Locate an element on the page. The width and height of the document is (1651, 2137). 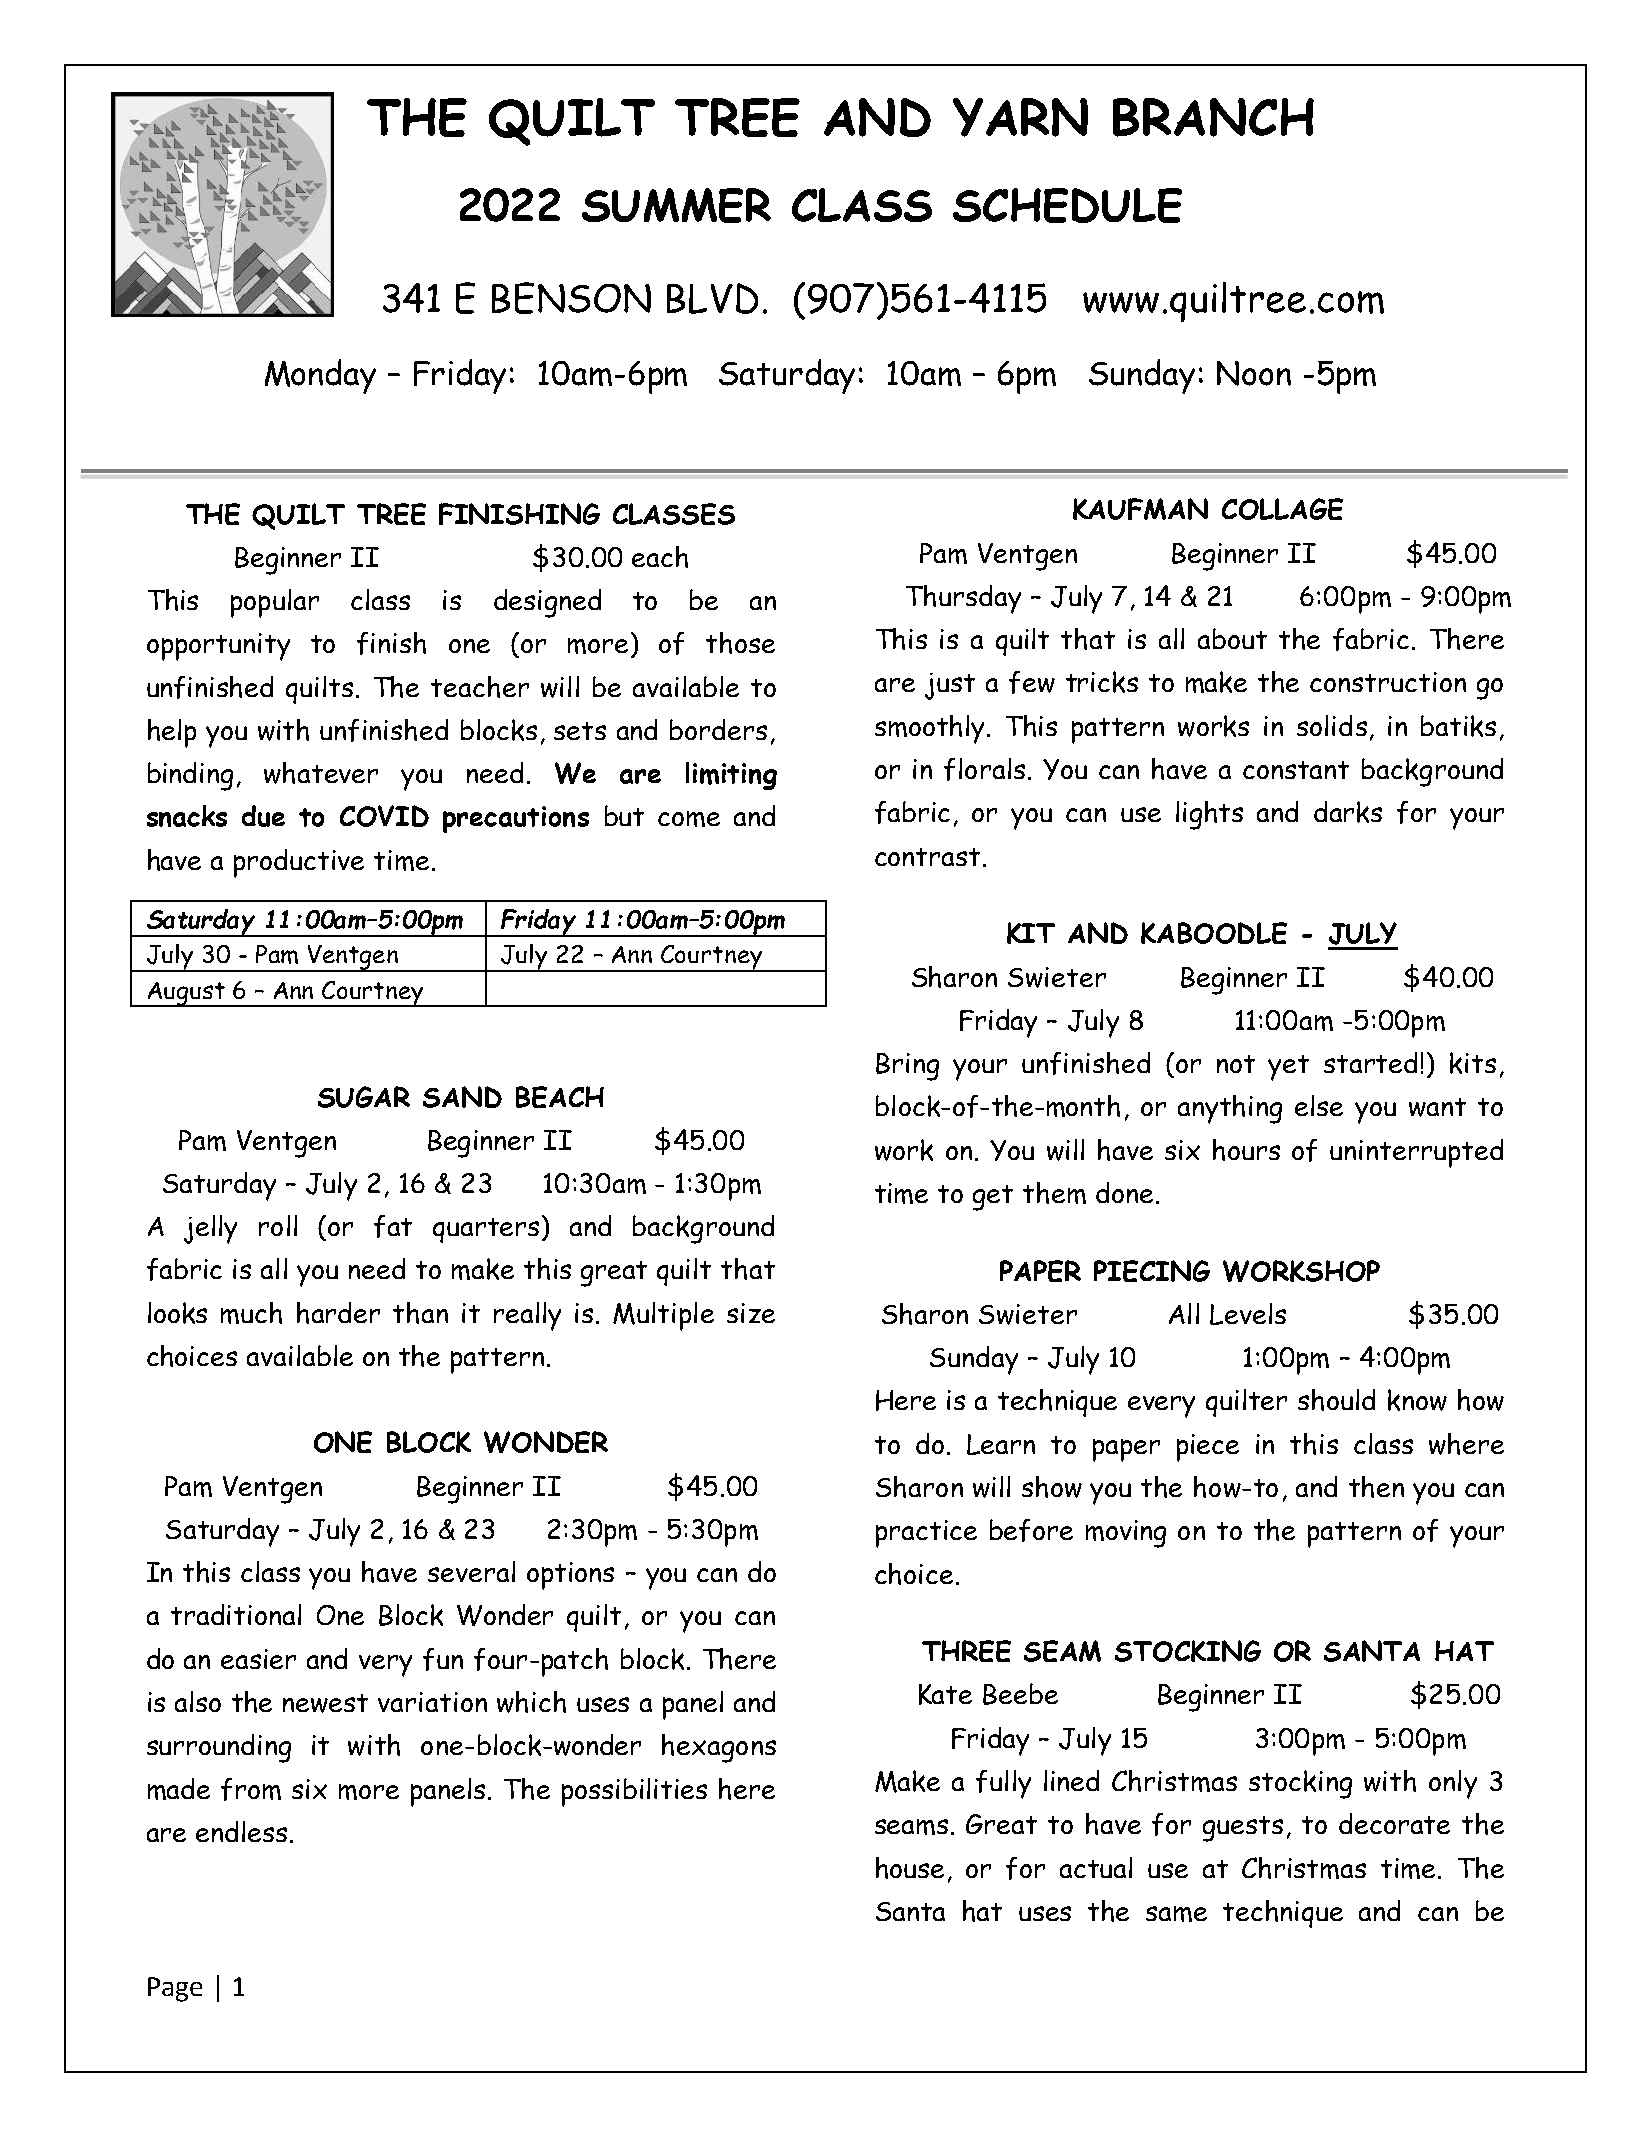
limiting is located at coordinates (731, 776).
